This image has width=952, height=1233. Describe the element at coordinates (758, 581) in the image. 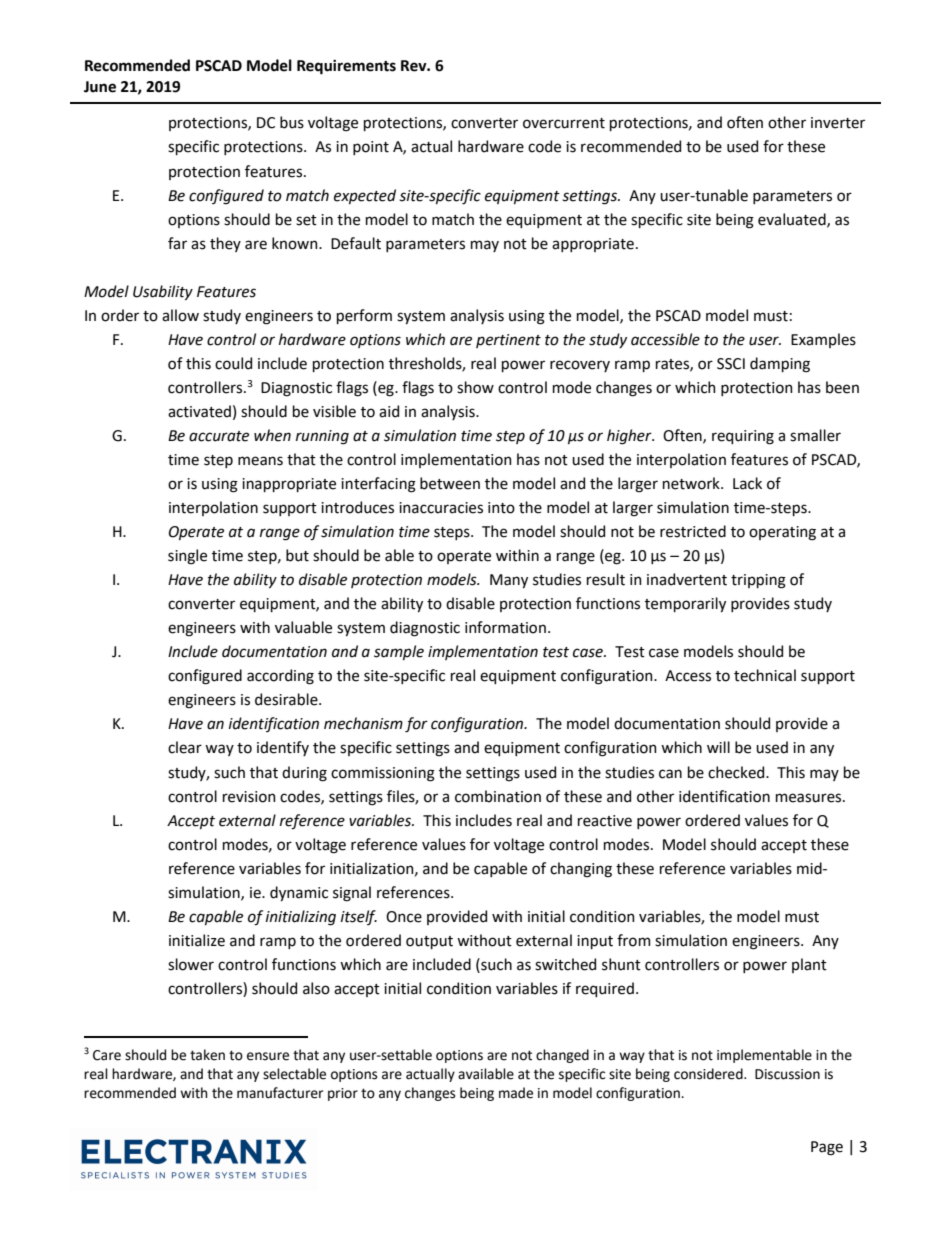

I see `tripping` at that location.
